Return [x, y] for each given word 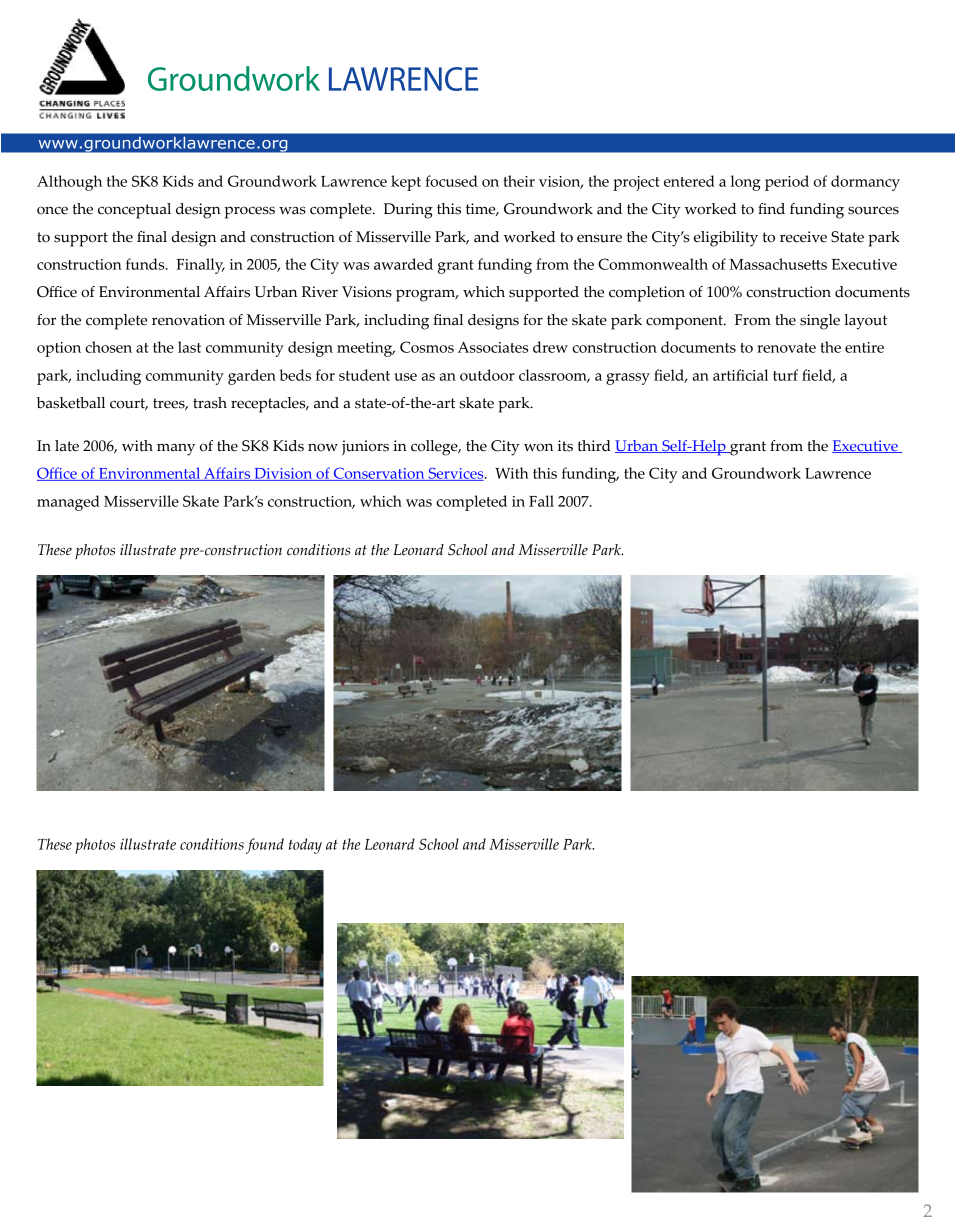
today [305, 846]
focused [451, 181]
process [249, 212]
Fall [541, 501]
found [265, 846]
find [771, 209]
